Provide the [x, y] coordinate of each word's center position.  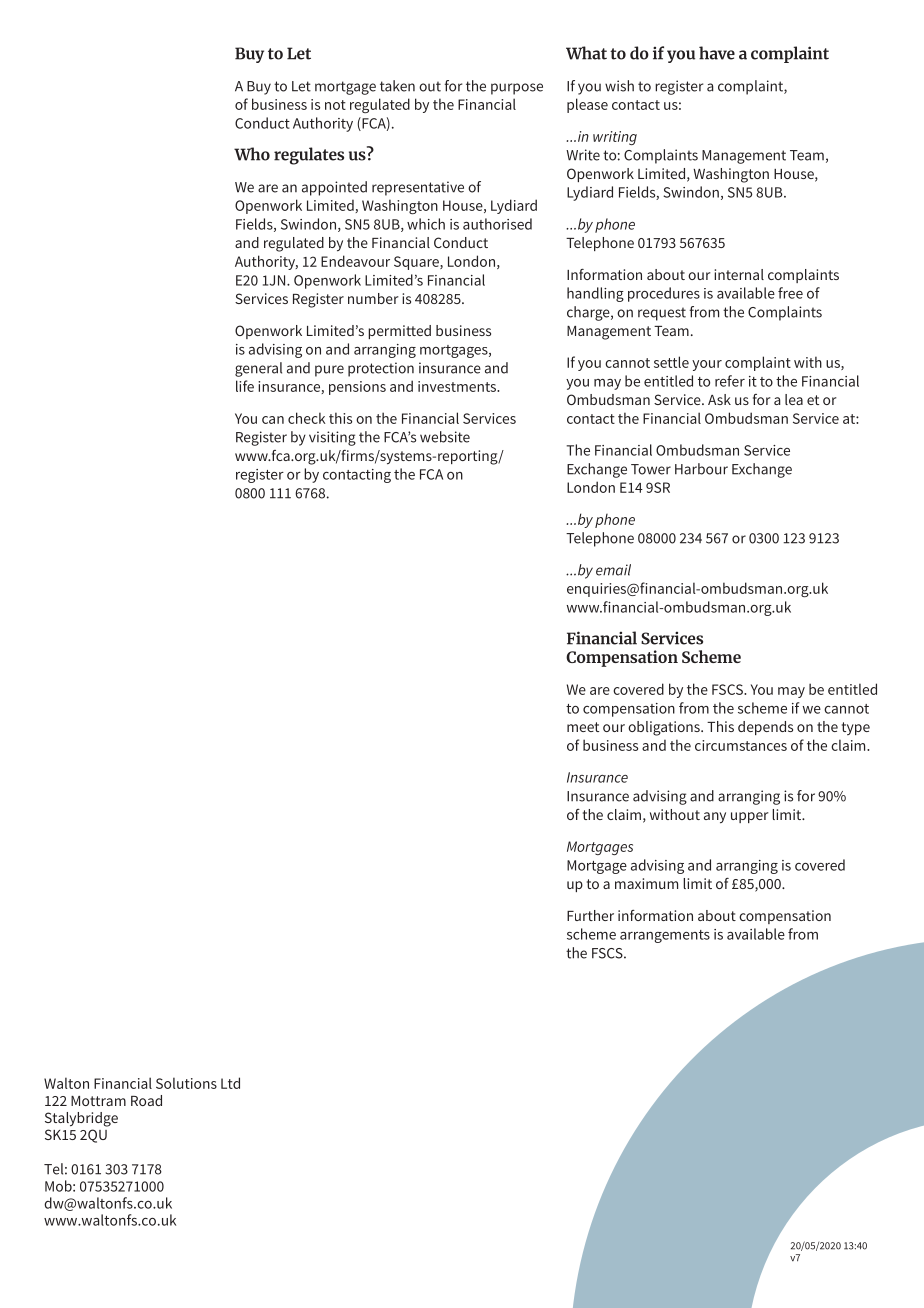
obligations [665, 728]
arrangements [665, 936]
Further [590, 915]
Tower [651, 469]
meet [583, 727]
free [790, 293]
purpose [517, 89]
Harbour [701, 469]
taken [397, 86]
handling [595, 294]
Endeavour [355, 261]
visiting [332, 438]
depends [765, 728]
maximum [646, 883]
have [717, 53]
